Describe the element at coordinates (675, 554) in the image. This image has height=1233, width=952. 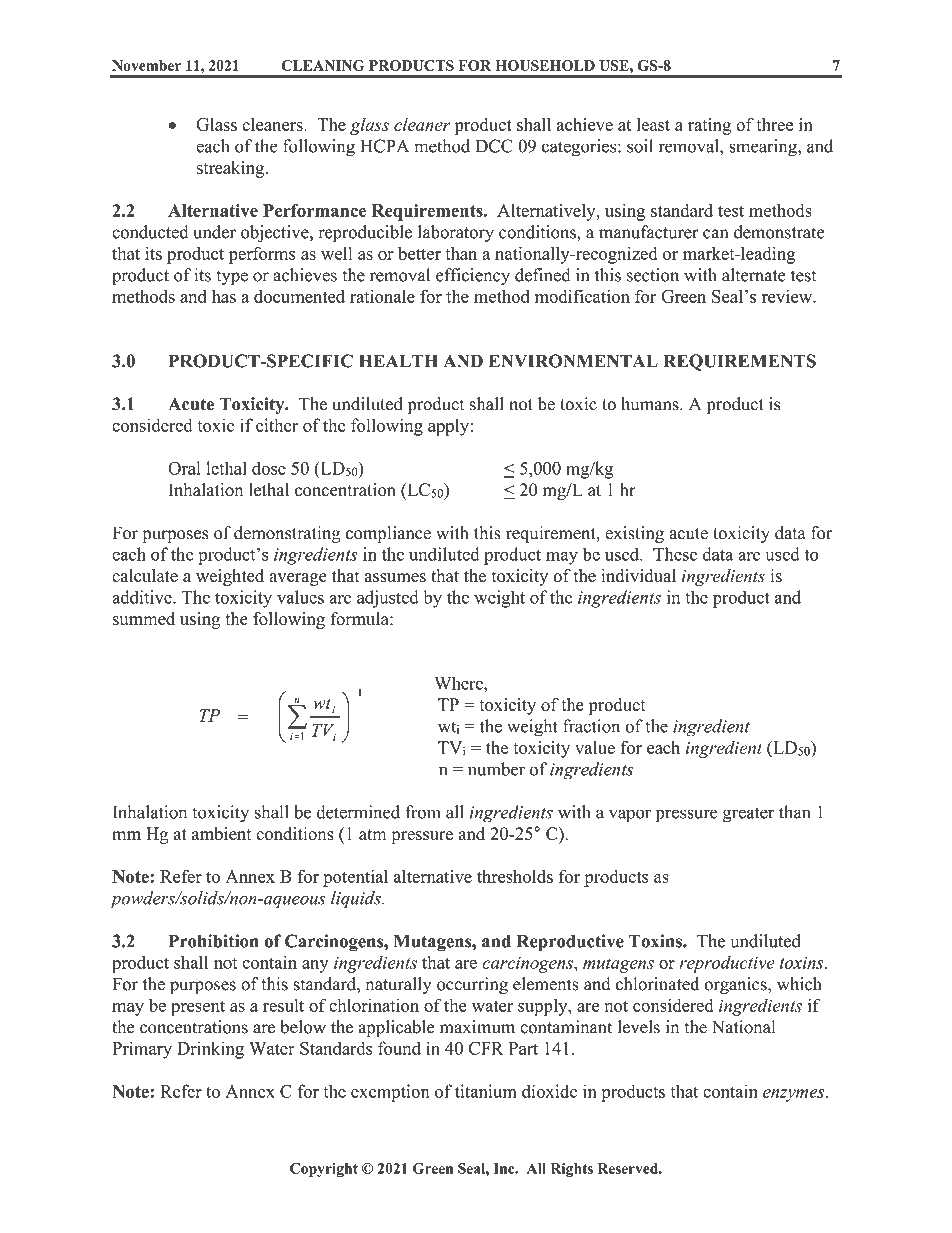
I see `These` at that location.
